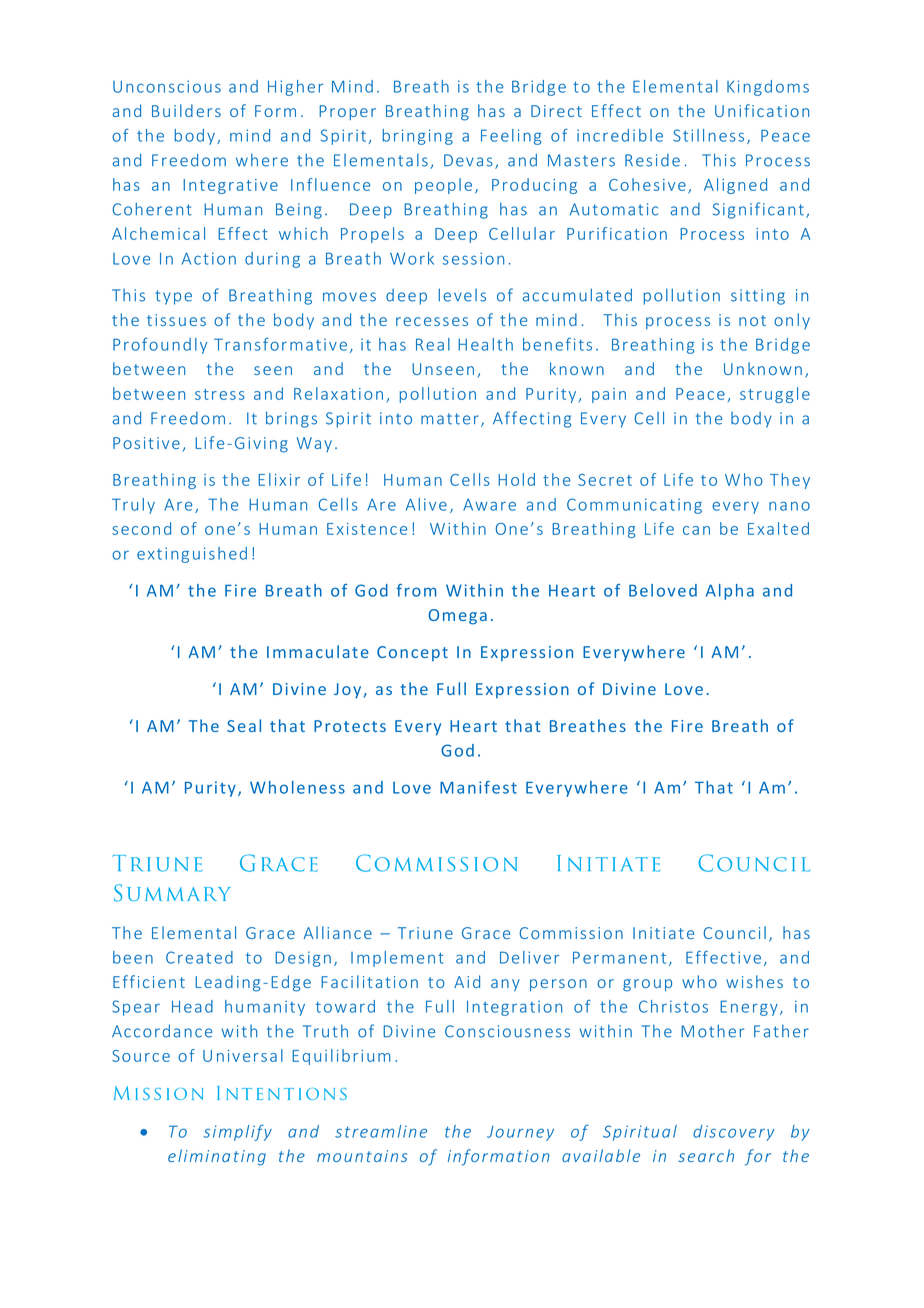  I want to click on Health, so click(485, 344).
